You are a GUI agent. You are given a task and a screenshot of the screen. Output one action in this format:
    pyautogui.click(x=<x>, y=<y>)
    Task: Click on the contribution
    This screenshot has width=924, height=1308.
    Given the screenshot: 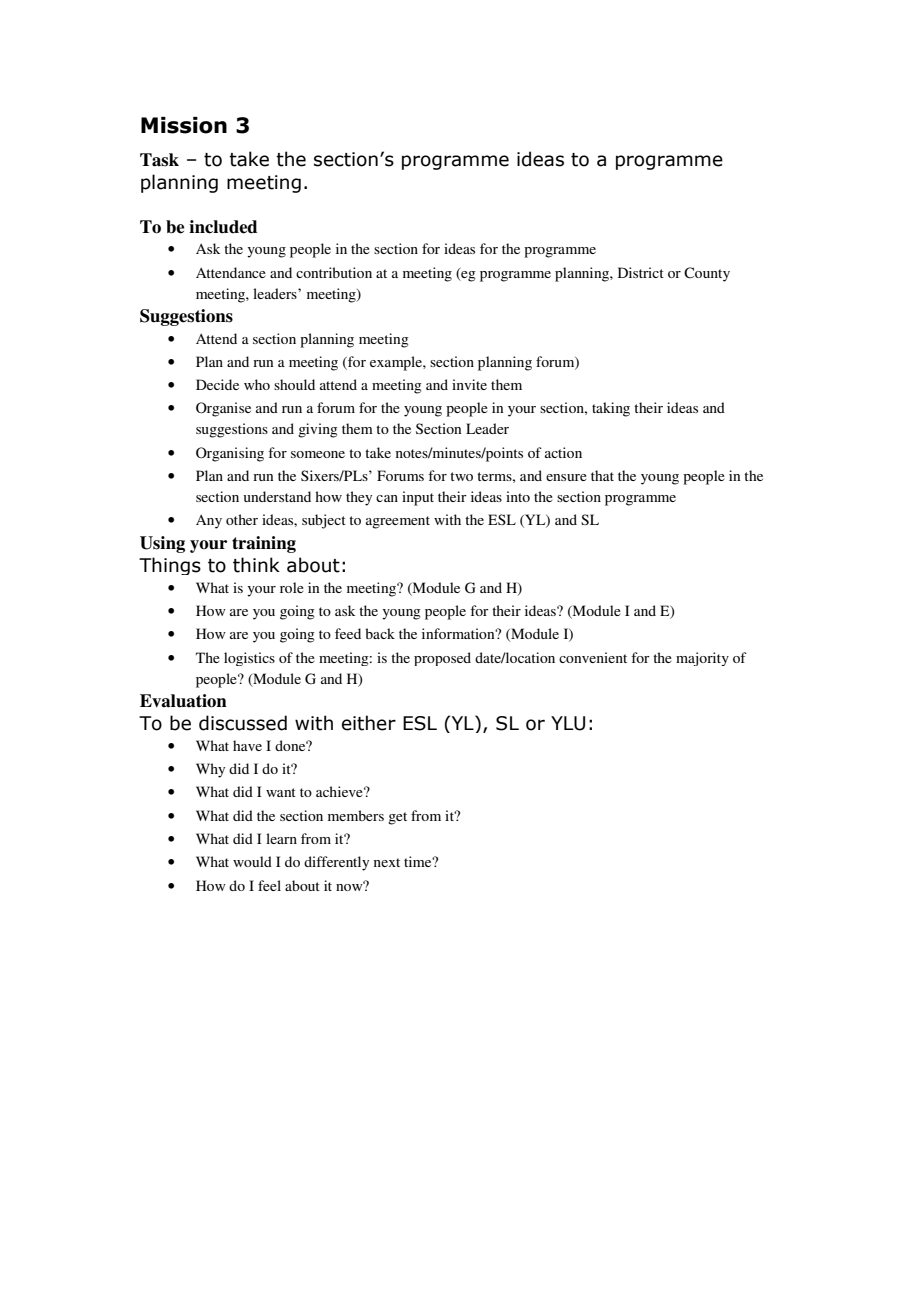 What is the action you would take?
    pyautogui.click(x=334, y=272)
